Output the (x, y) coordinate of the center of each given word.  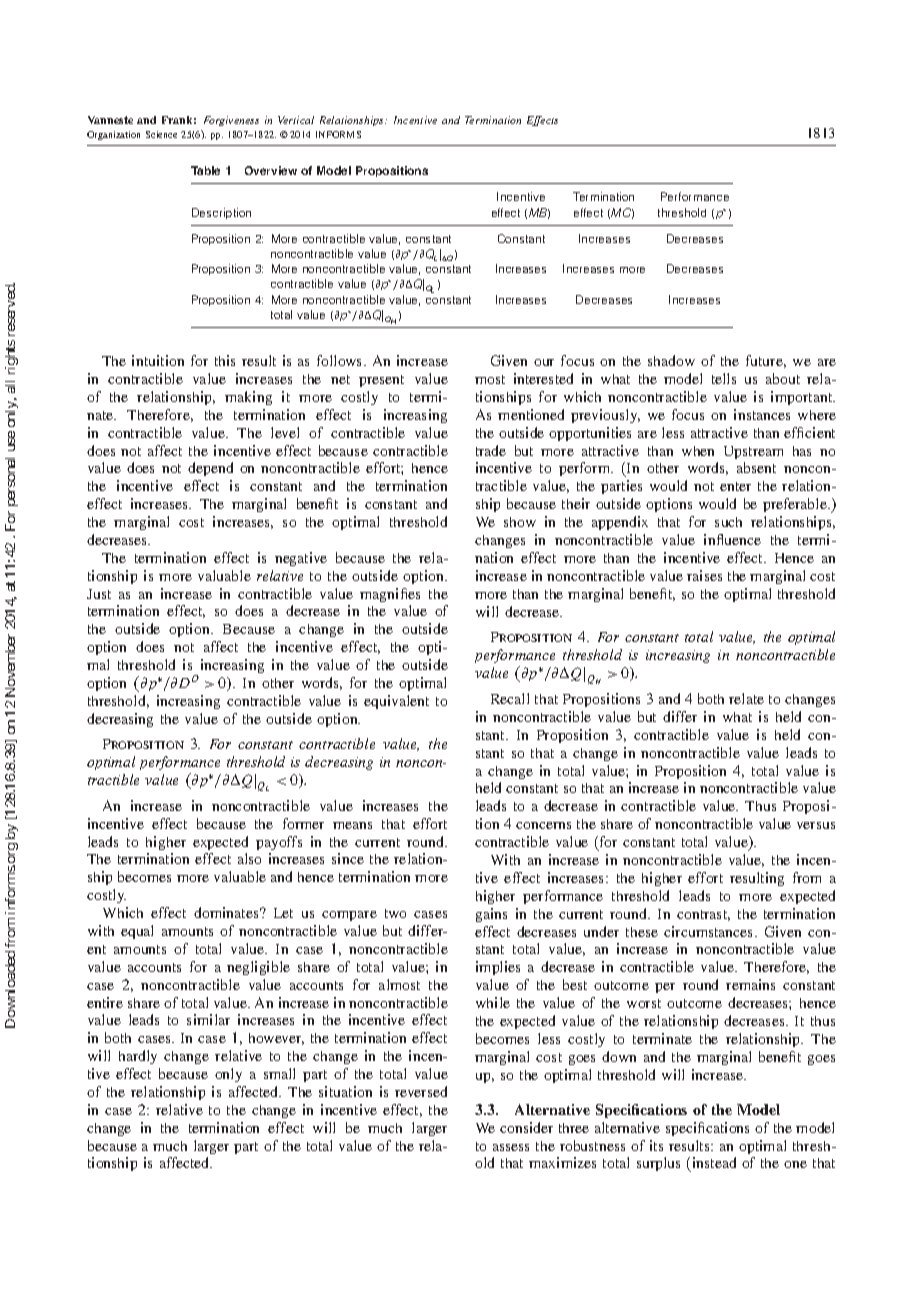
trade (491, 450)
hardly (138, 1057)
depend (210, 469)
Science (161, 134)
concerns (543, 825)
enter (735, 486)
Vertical (296, 120)
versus (816, 825)
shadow (671, 360)
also (249, 858)
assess (511, 1147)
